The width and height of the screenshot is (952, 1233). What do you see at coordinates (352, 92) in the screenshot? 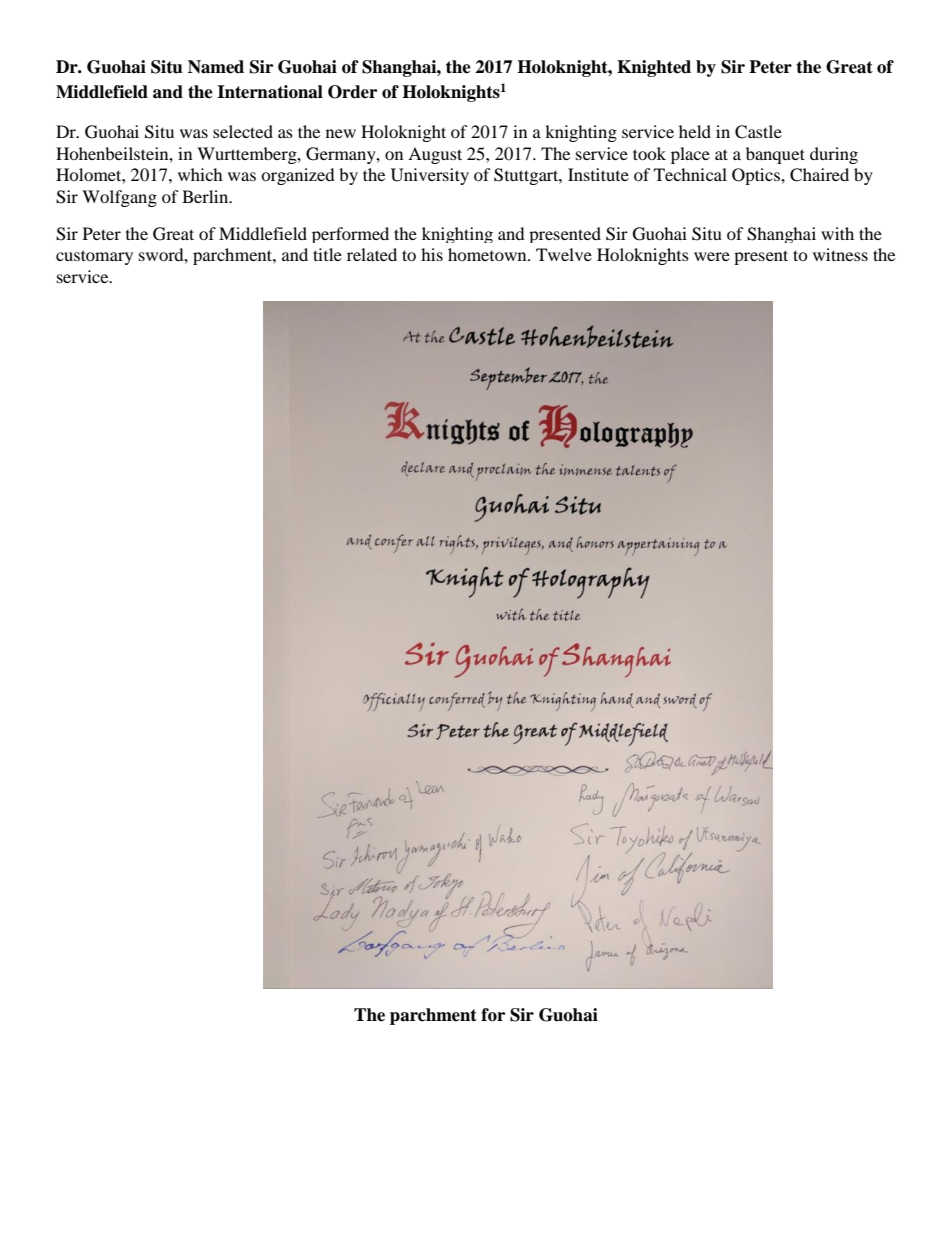
I see `Order` at bounding box center [352, 92].
